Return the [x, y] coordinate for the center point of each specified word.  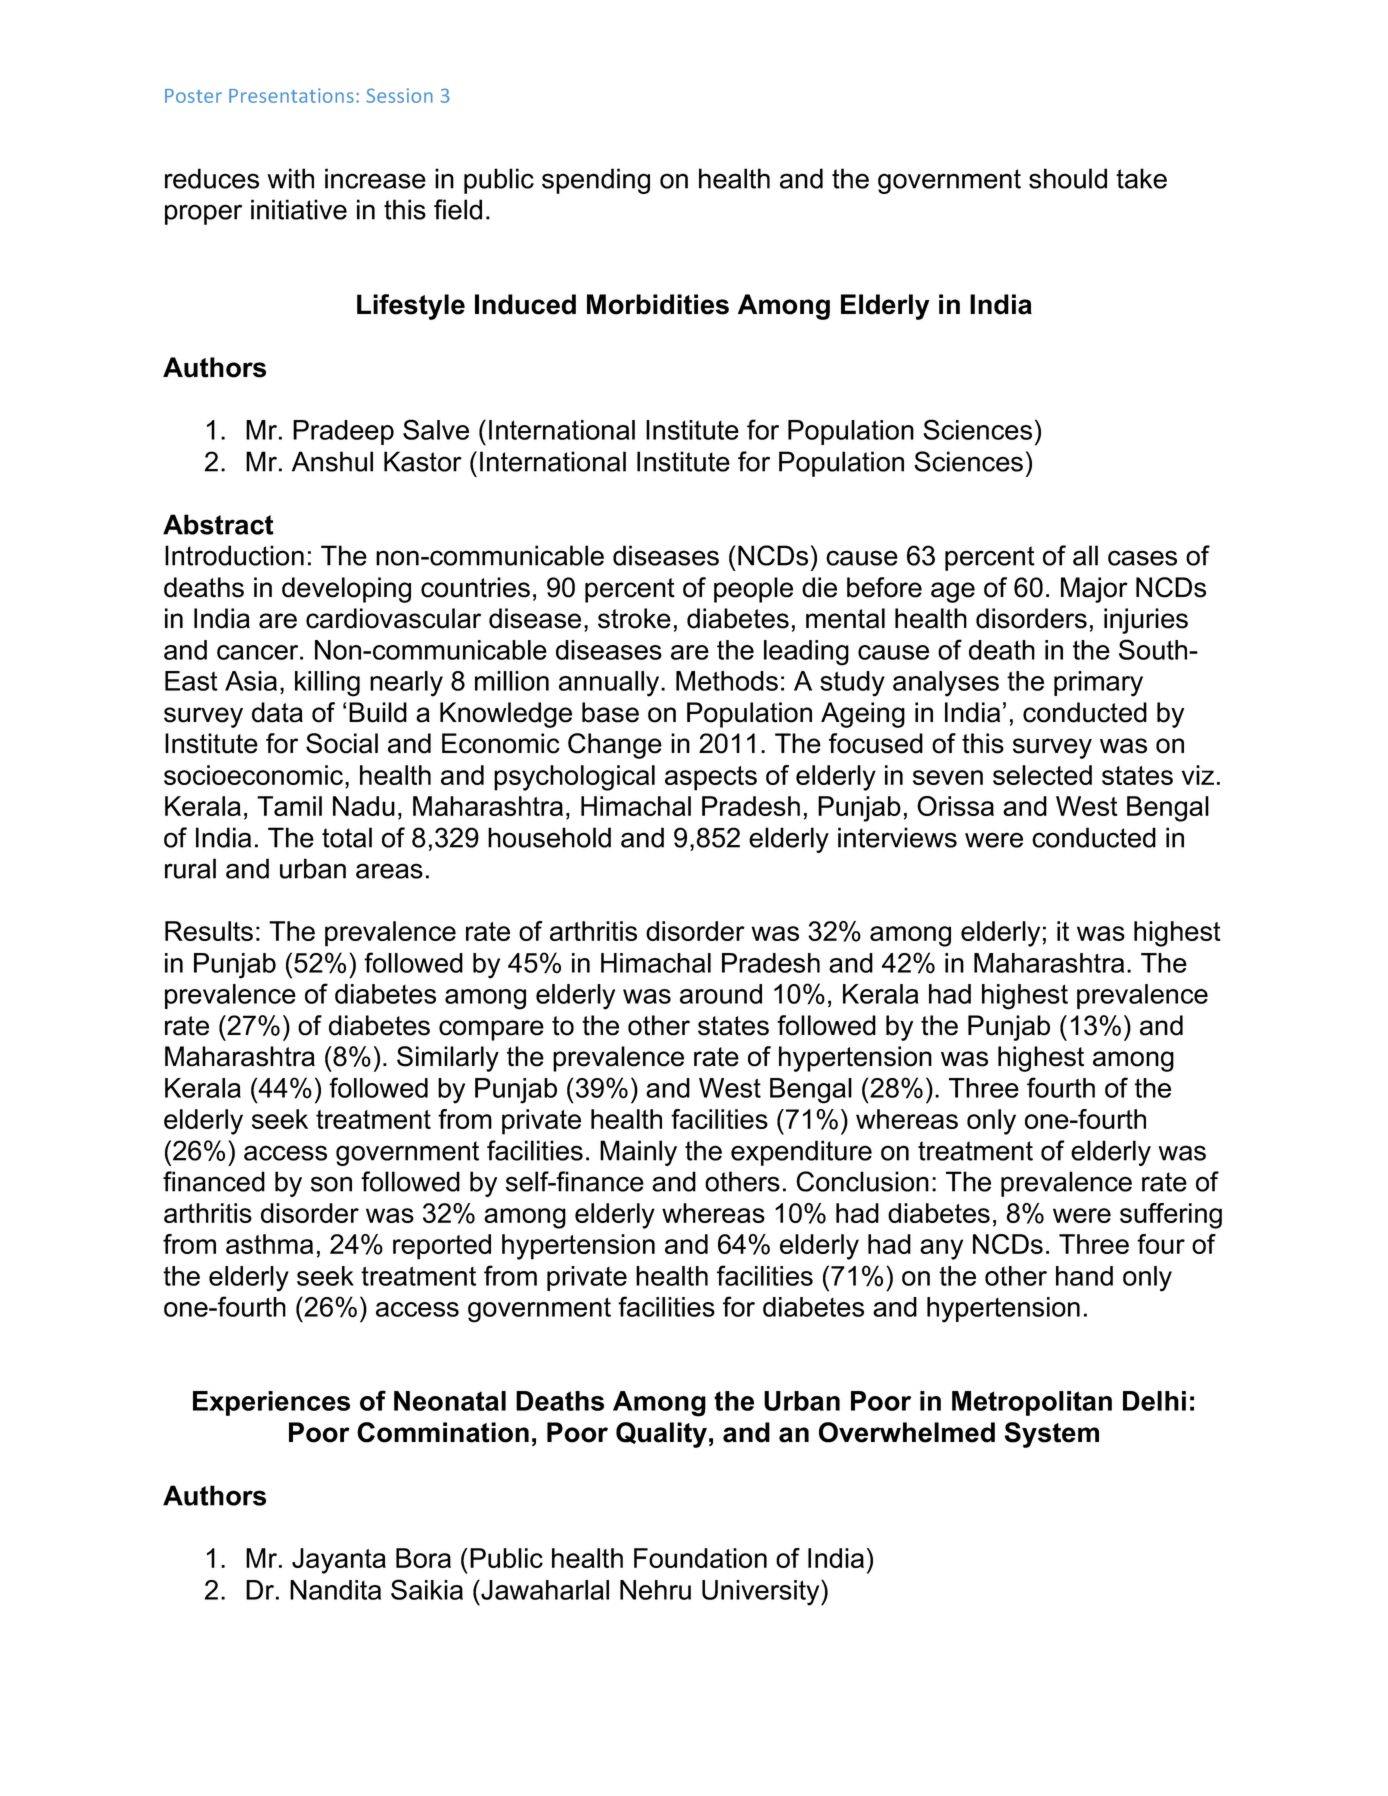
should [1068, 178]
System [1052, 1435]
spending [596, 181]
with [291, 178]
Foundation [700, 1558]
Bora [423, 1558]
